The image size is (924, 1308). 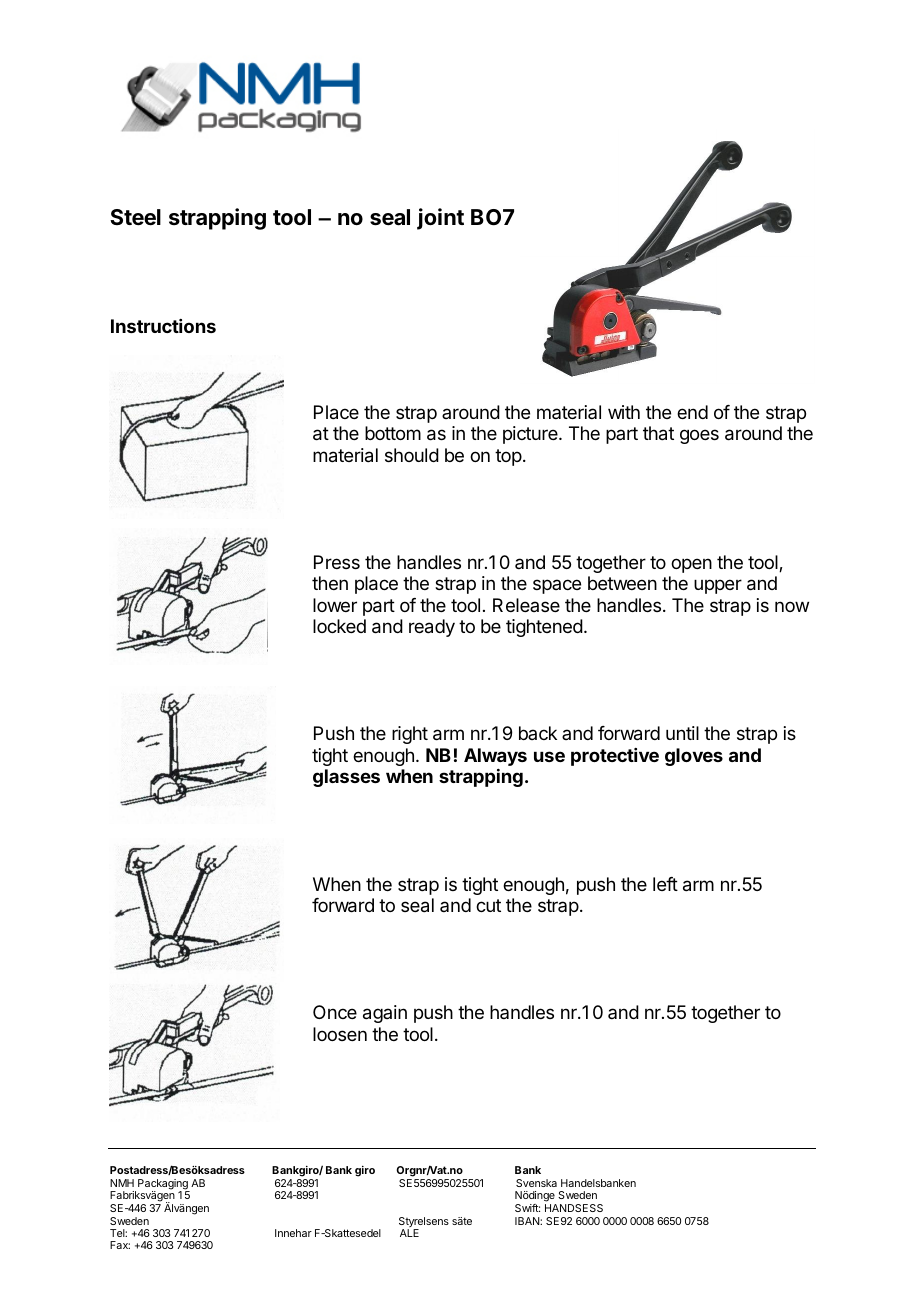 I want to click on Packaging, so click(x=164, y=1185).
